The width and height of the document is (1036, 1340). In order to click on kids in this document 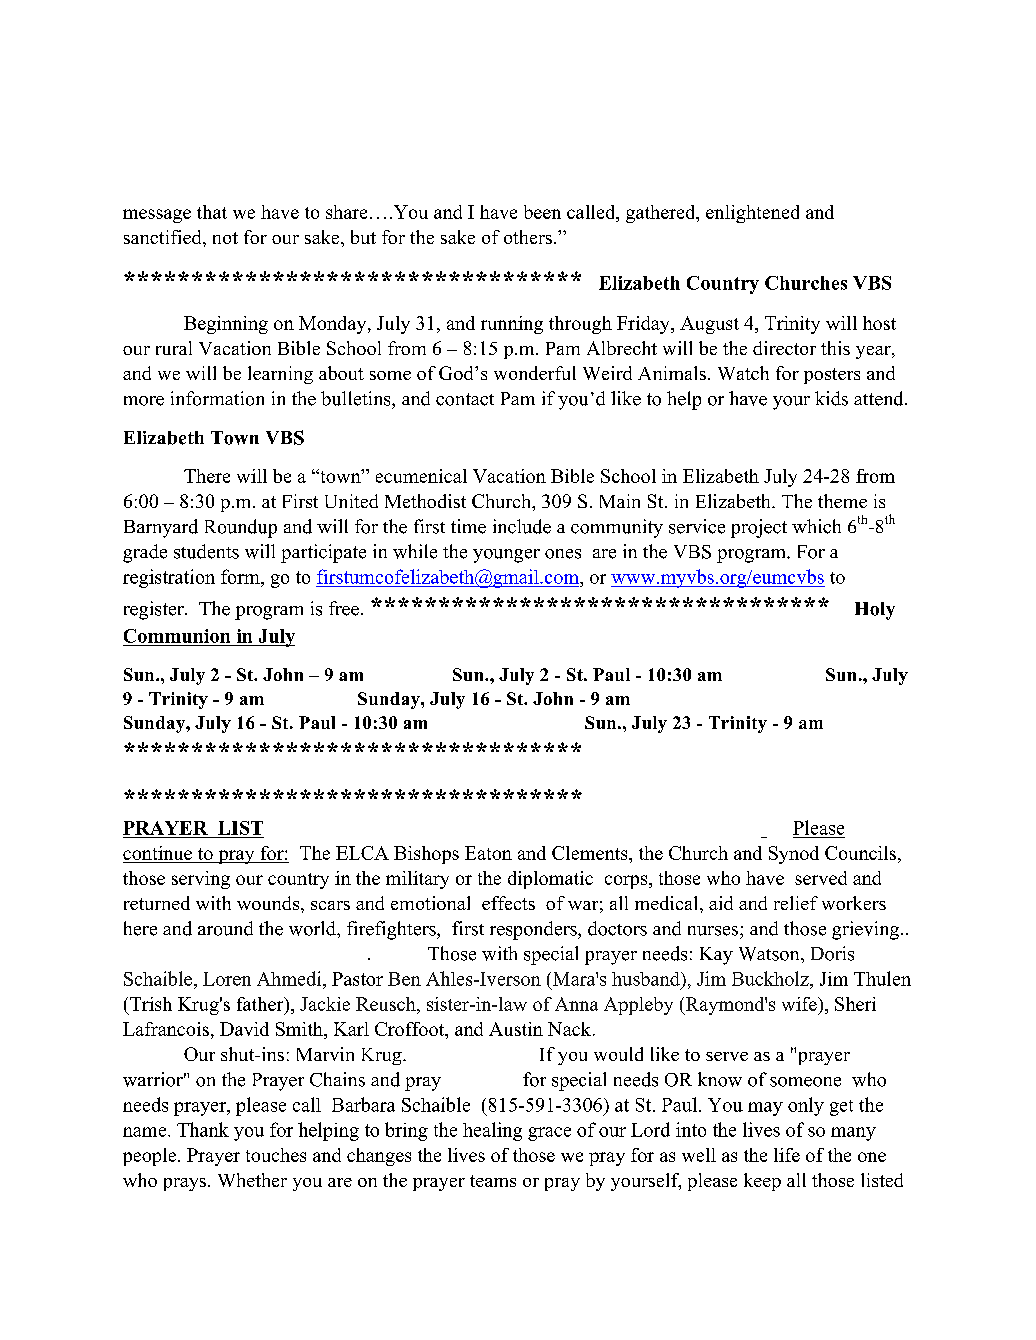, I will do `click(831, 398)`.
